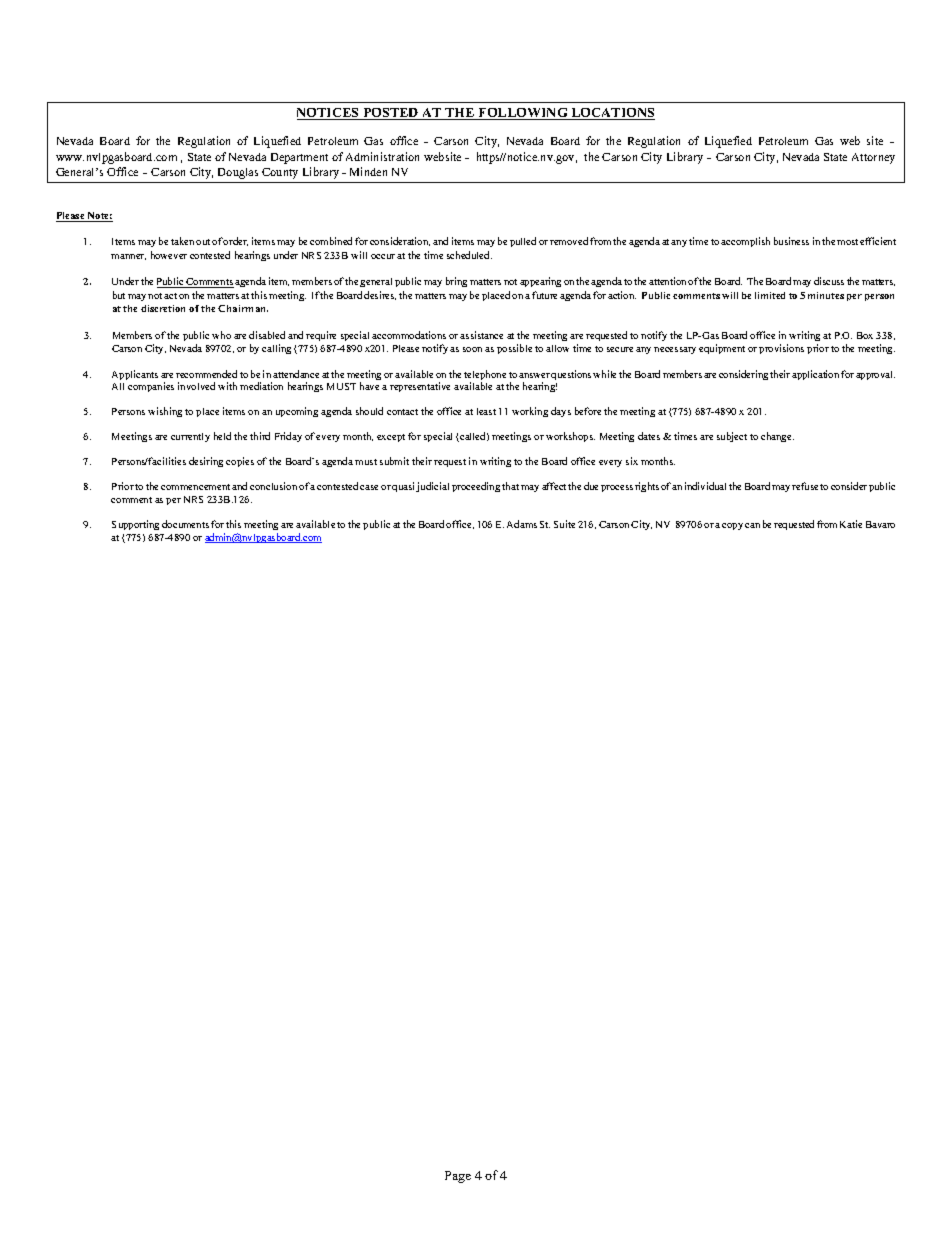 Image resolution: width=952 pixels, height=1233 pixels. Describe the element at coordinates (564, 524) in the document. I see `Suite` at that location.
